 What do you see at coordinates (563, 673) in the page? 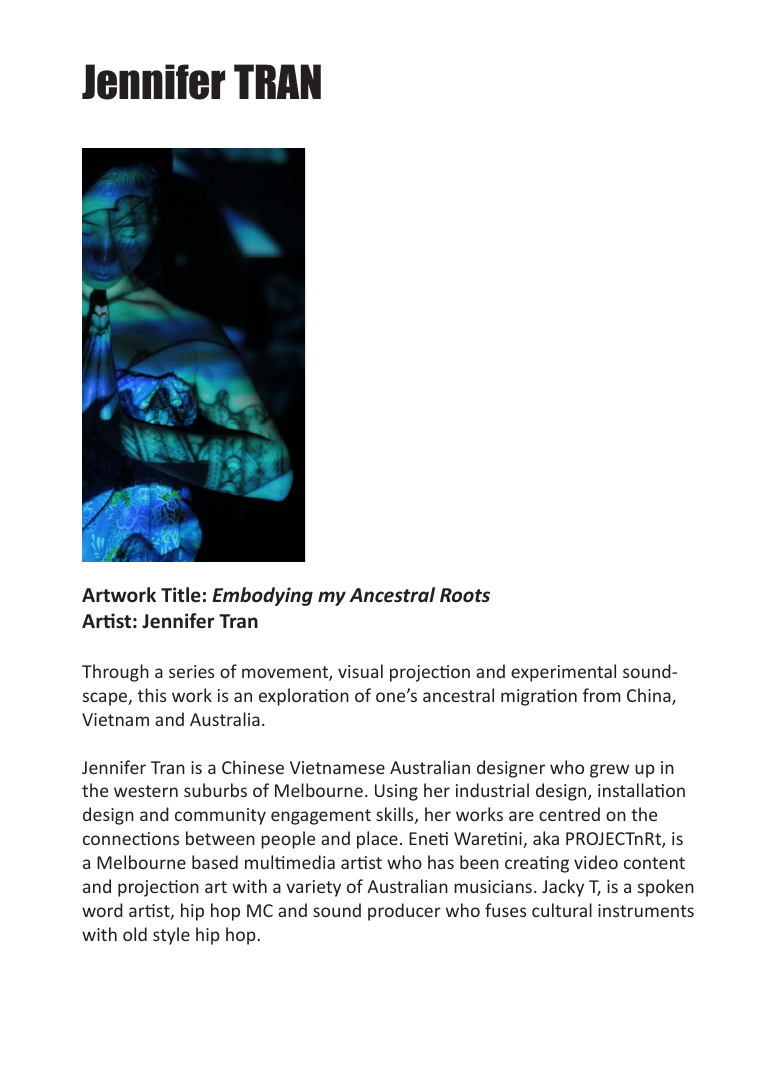
I see `experimental` at bounding box center [563, 673].
